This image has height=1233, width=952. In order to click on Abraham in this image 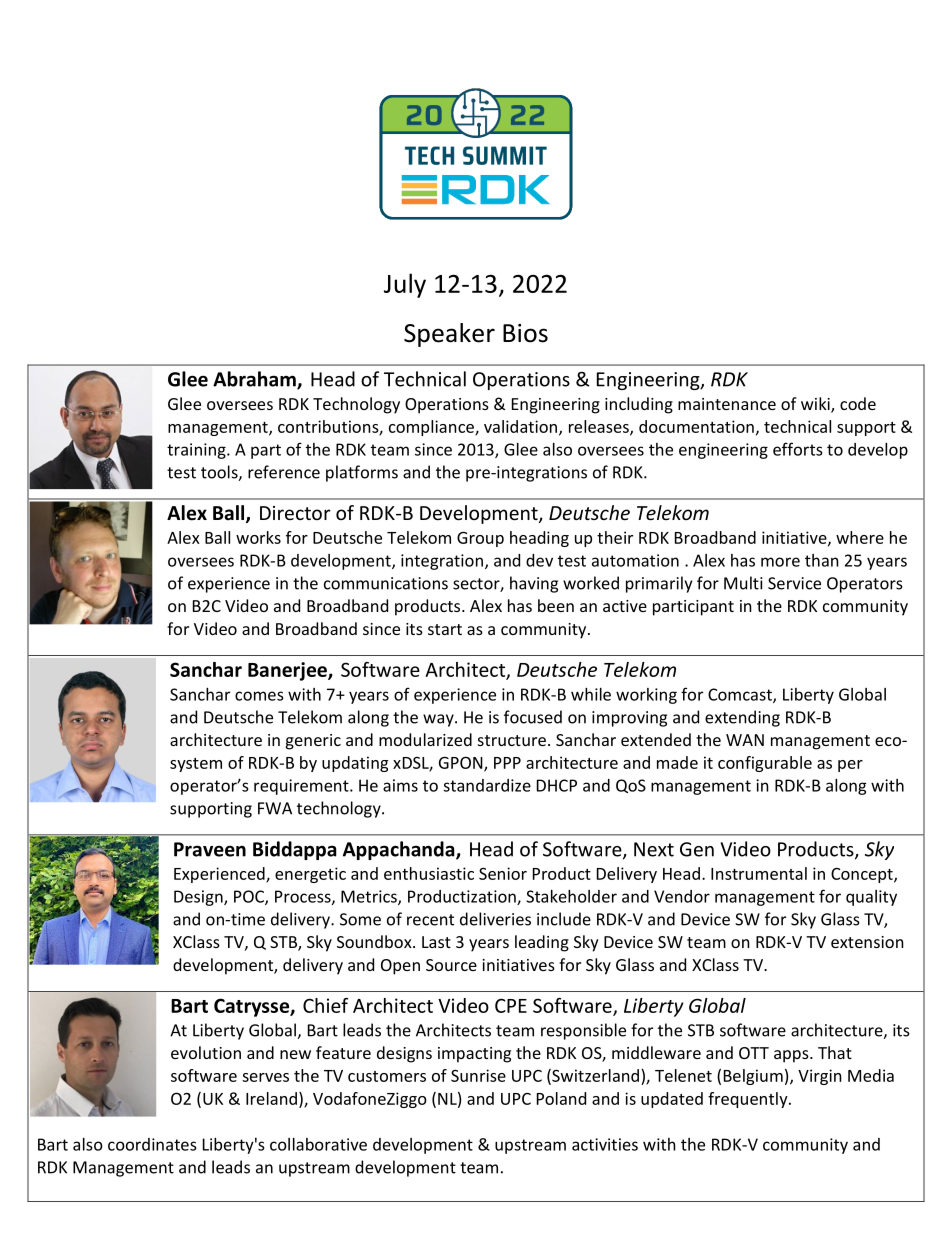, I will do `click(255, 380)`.
